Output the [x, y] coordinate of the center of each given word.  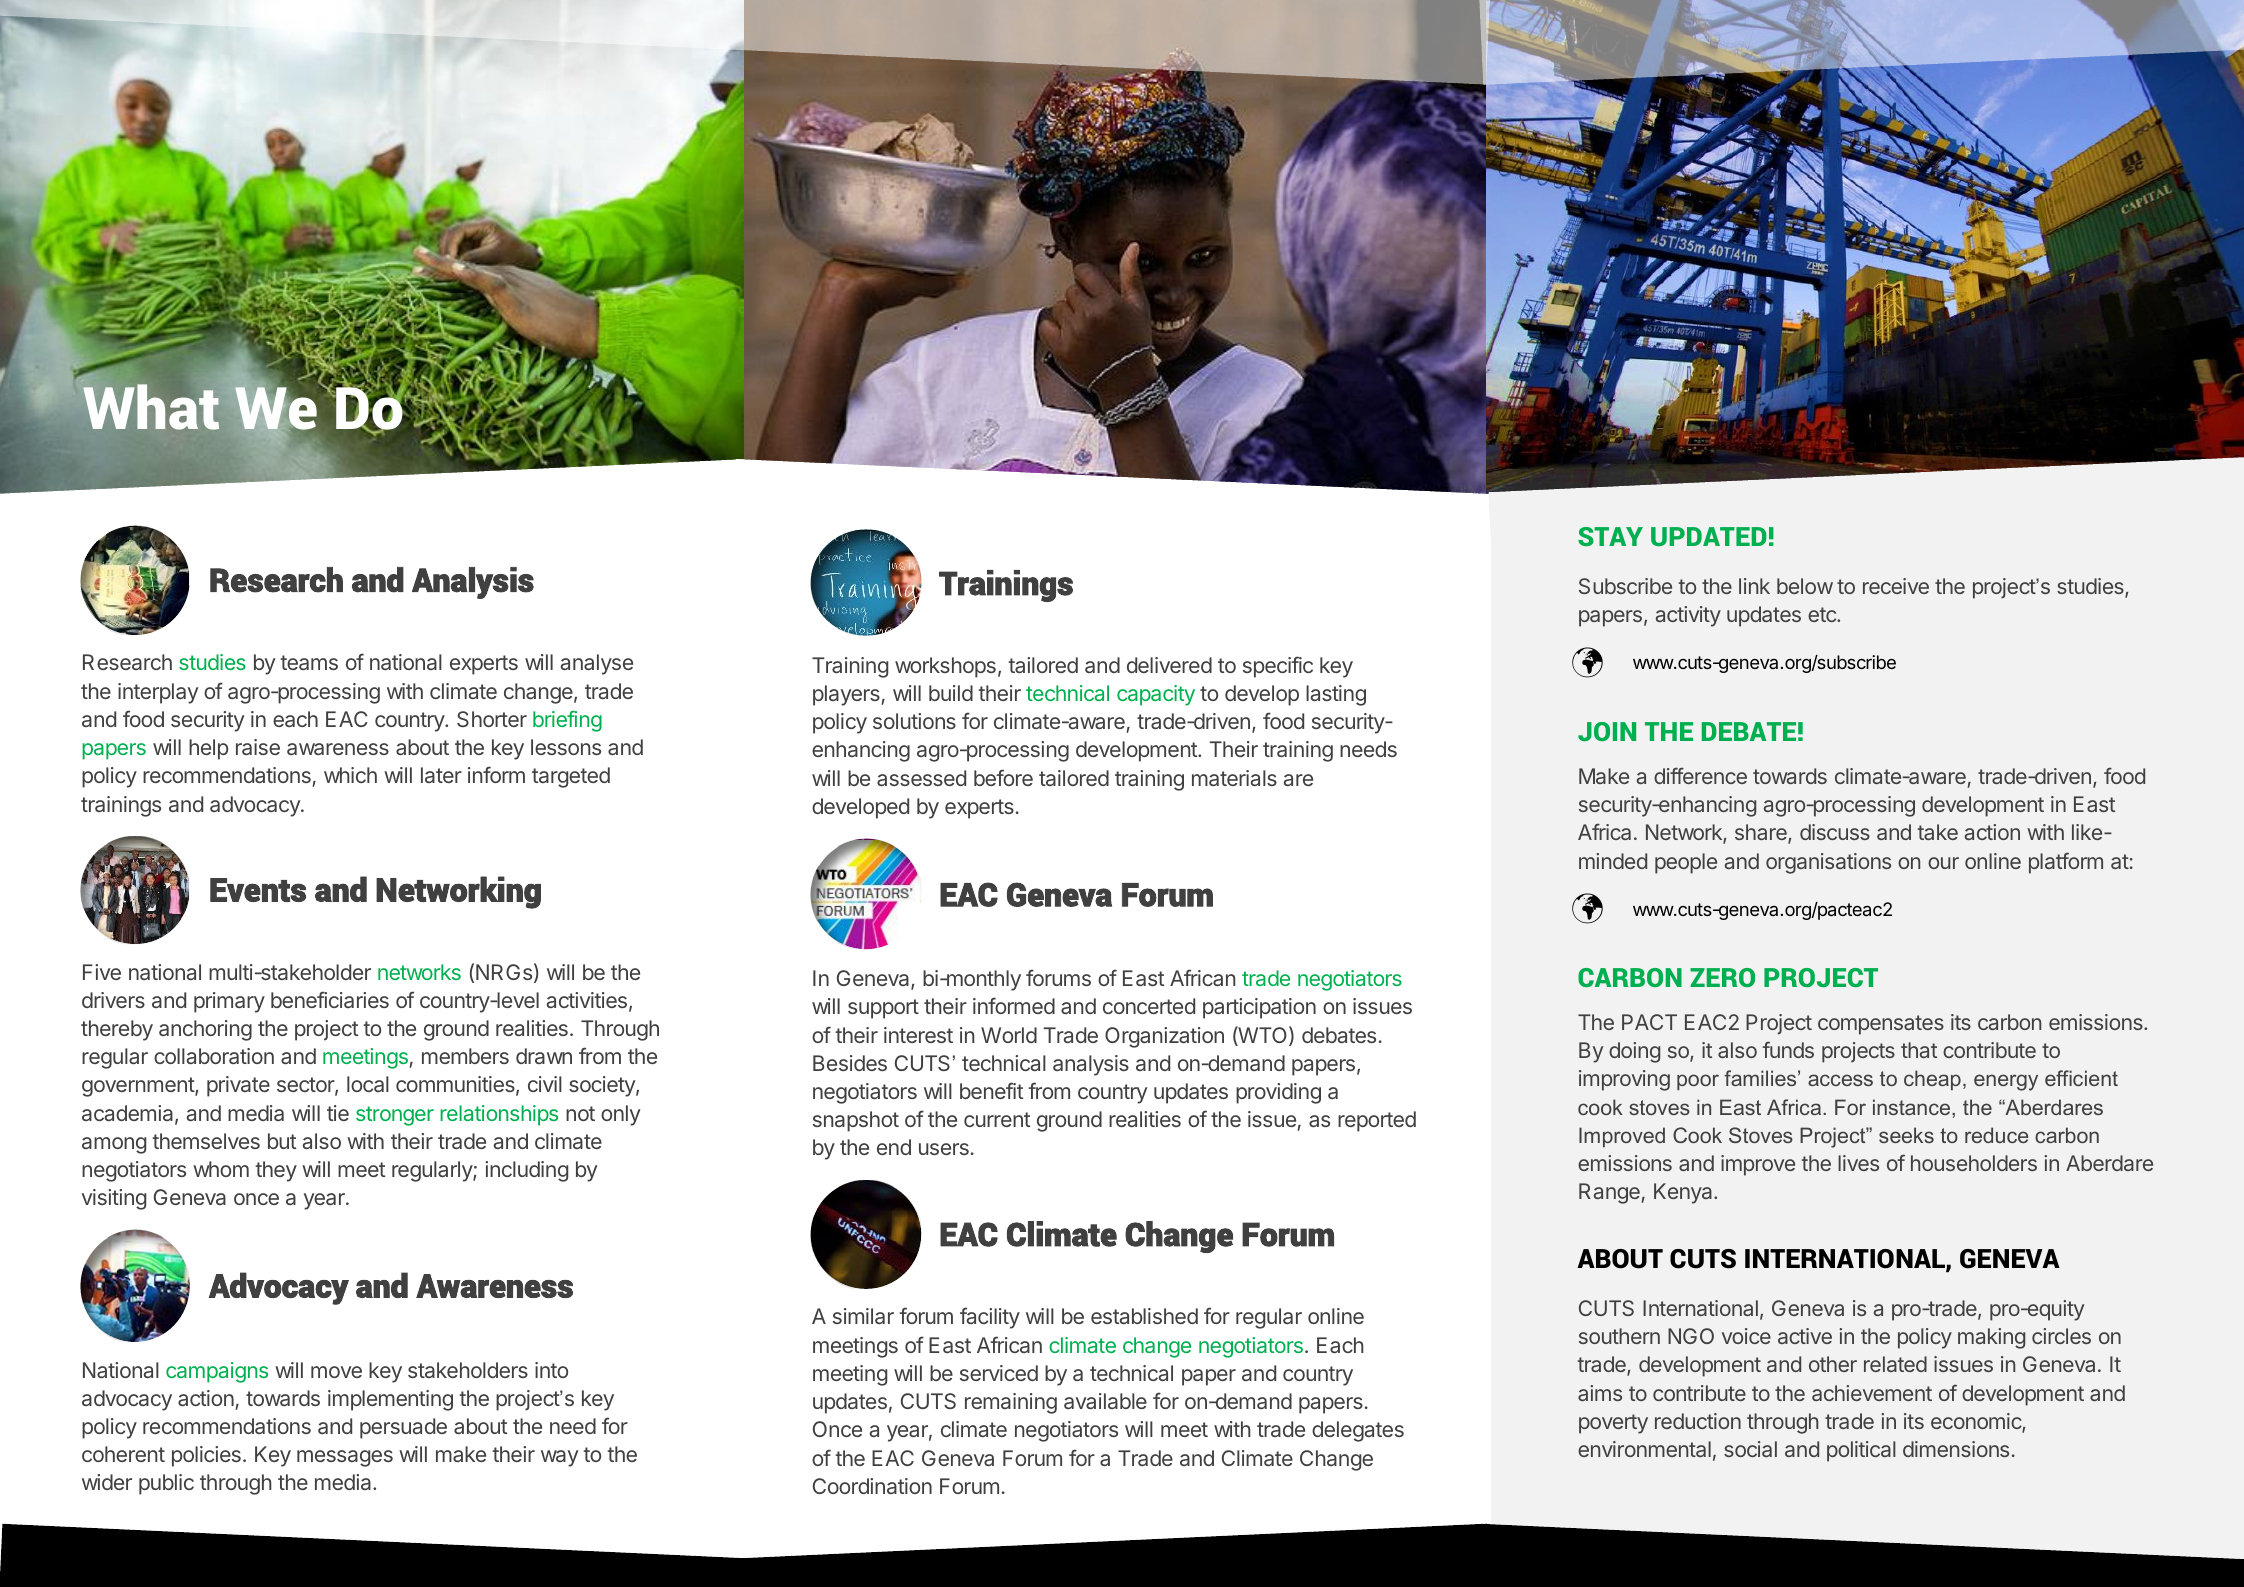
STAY [1610, 536]
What [151, 407]
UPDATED [1709, 536]
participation [1259, 1008]
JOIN [1607, 731]
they [276, 1171]
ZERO [1722, 977]
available [1105, 1401]
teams [309, 662]
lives [1858, 1163]
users [944, 1149]
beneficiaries [330, 999]
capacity [1156, 695]
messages [345, 1458]
